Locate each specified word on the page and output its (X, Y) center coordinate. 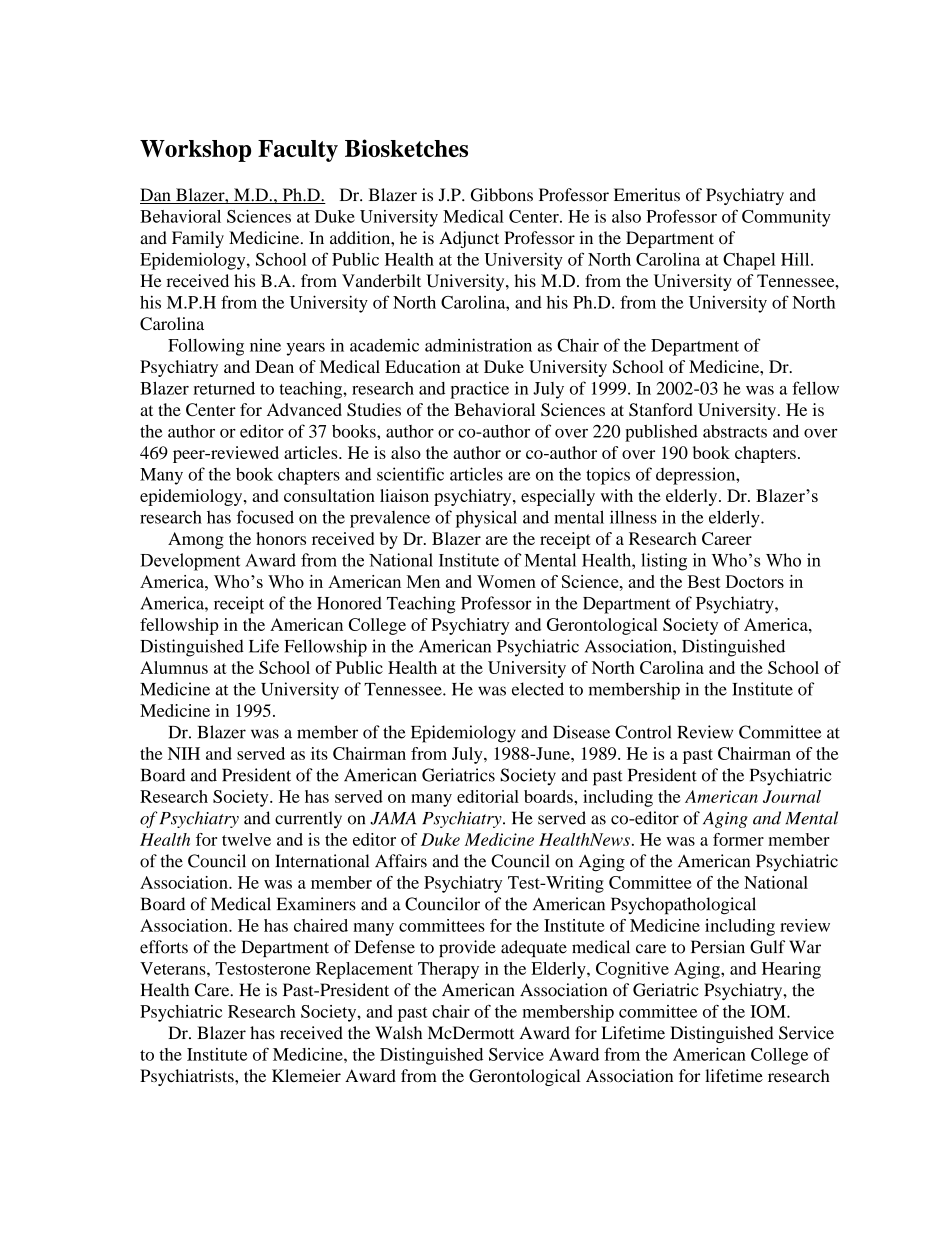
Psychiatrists (188, 1077)
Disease (581, 732)
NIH (184, 753)
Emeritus (647, 195)
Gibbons (502, 195)
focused (265, 517)
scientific (410, 474)
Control (643, 732)
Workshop (195, 151)
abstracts (735, 431)
